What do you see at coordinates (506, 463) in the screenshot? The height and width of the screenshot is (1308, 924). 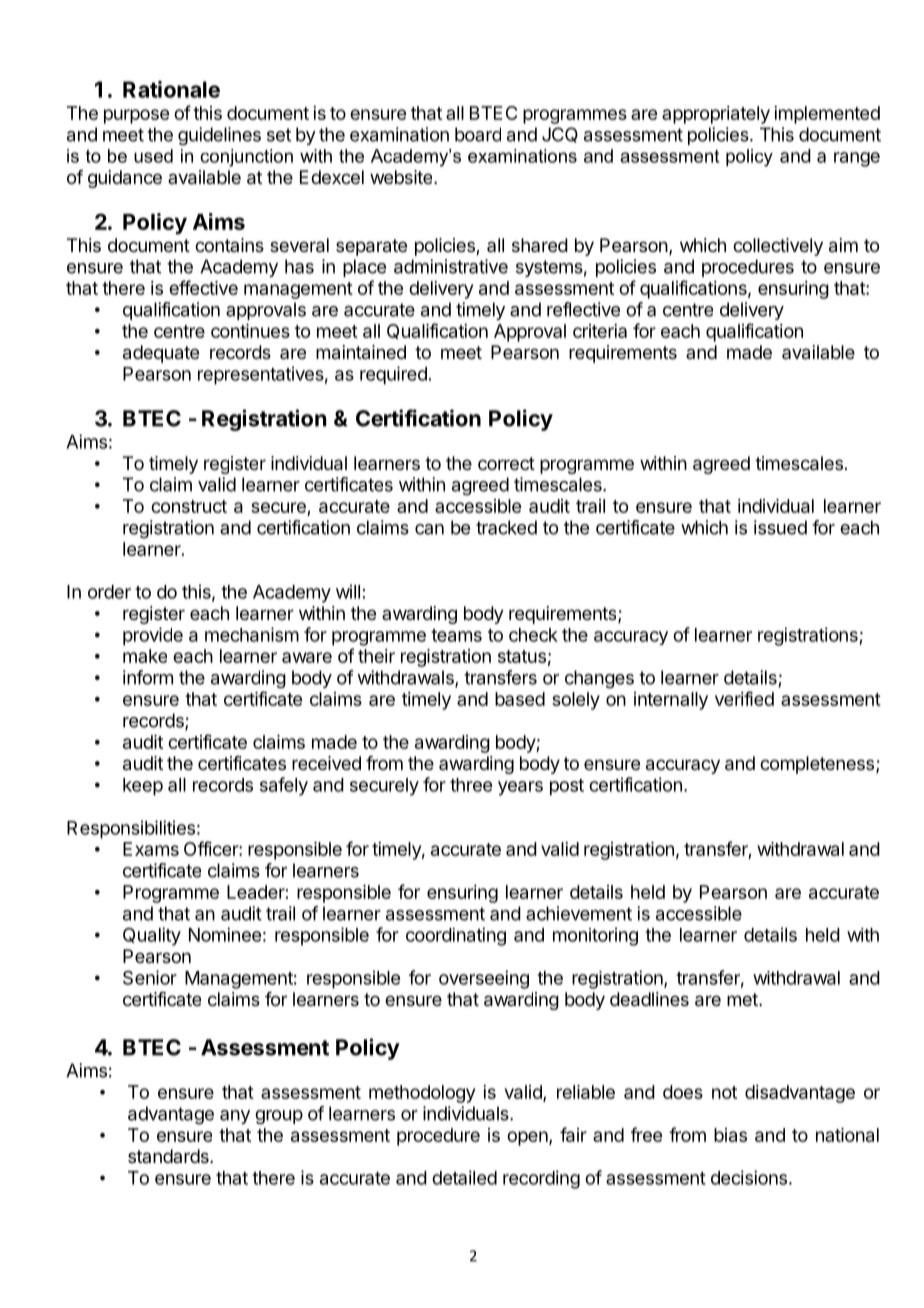 I see `correct` at bounding box center [506, 463].
